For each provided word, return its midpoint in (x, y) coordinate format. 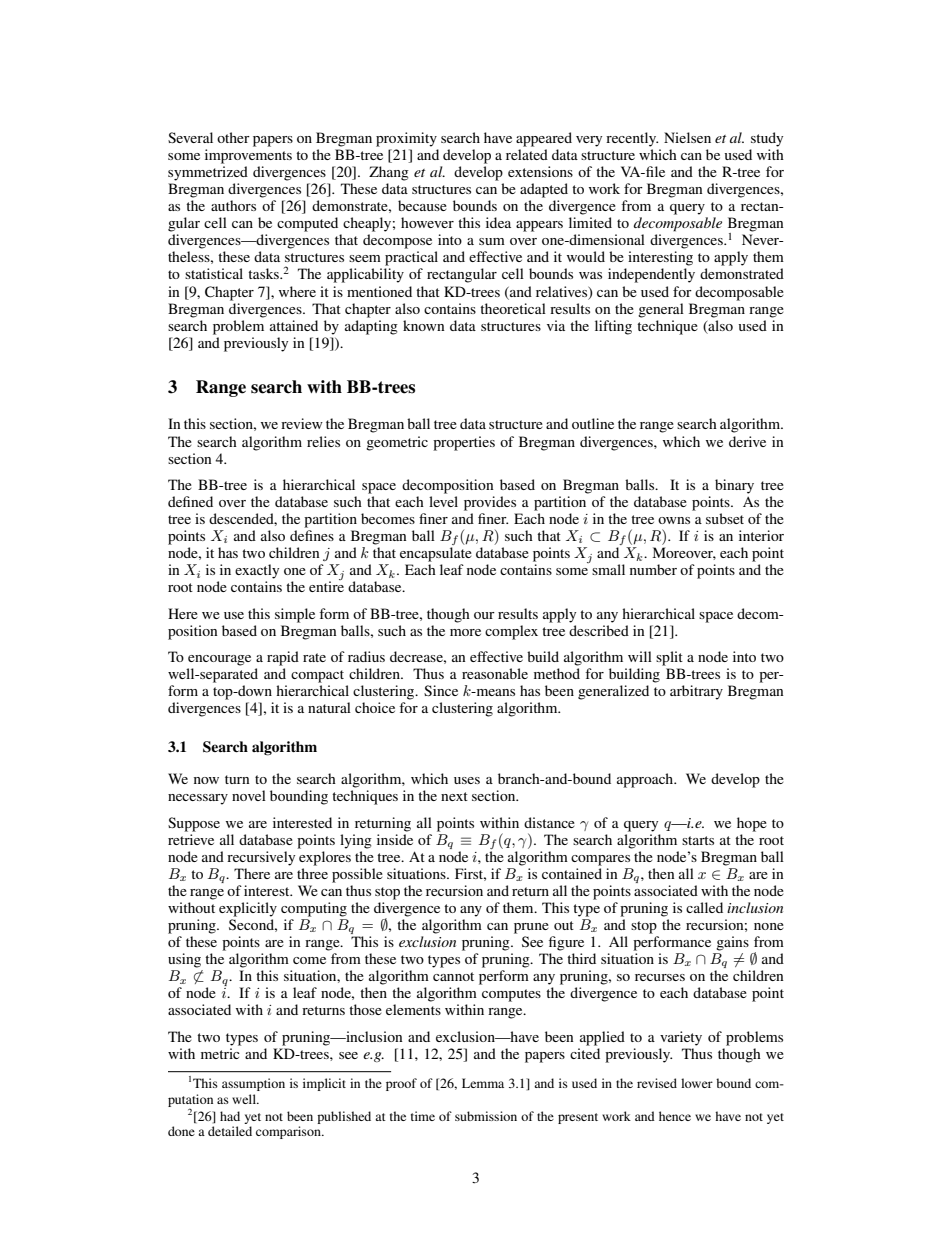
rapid (283, 658)
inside (395, 839)
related (527, 154)
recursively (261, 858)
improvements (248, 156)
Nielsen (687, 137)
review (302, 423)
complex (511, 632)
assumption (253, 1084)
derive (747, 441)
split (669, 658)
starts (698, 840)
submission (486, 1116)
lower (697, 1083)
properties (464, 443)
